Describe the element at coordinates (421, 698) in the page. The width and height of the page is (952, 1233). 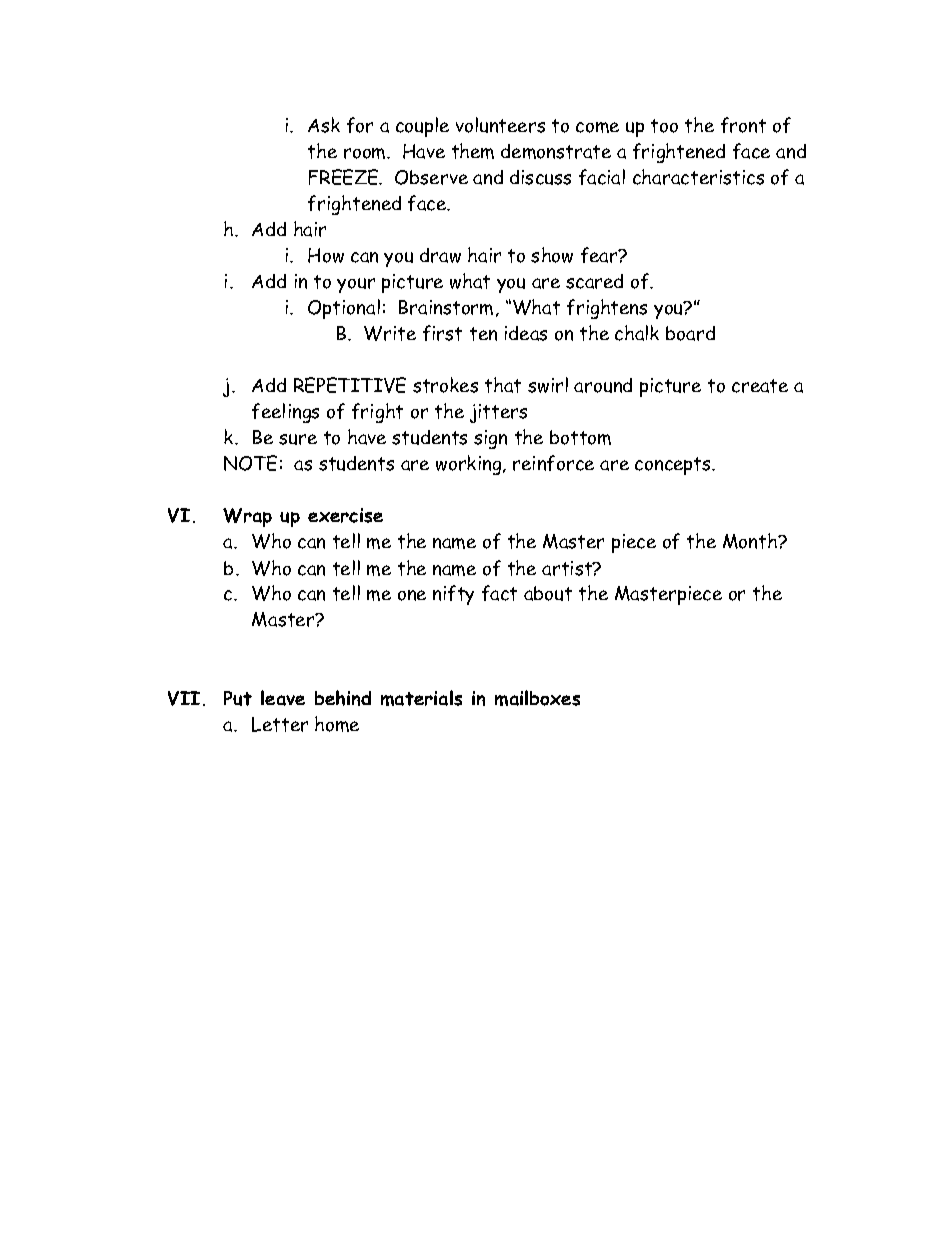
I see `materials` at that location.
